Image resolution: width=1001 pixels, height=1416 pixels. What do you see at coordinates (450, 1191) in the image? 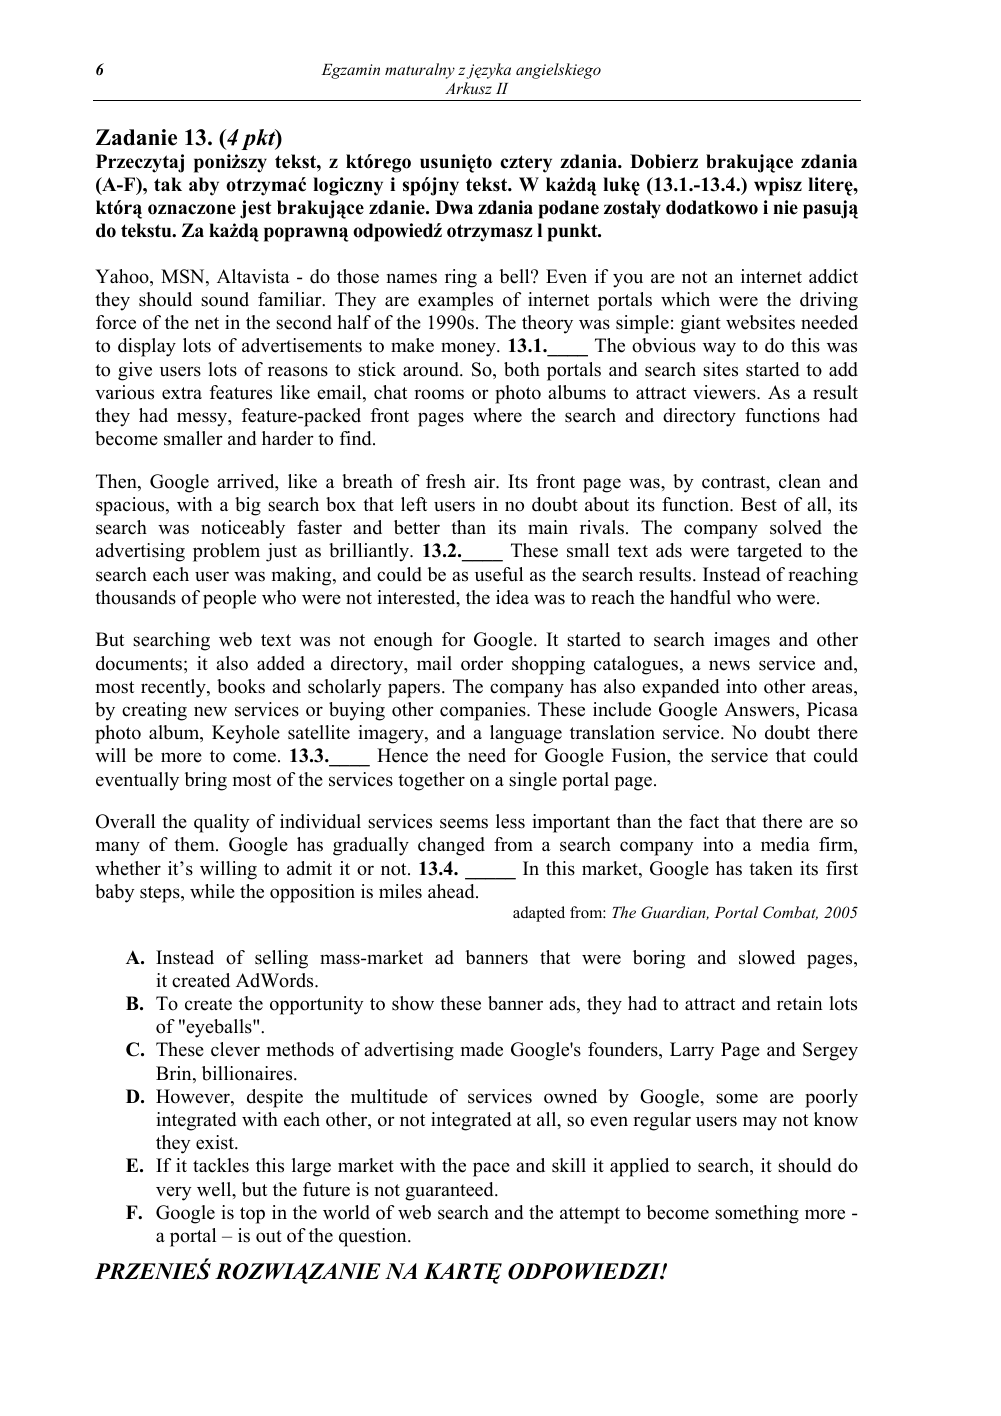
I see `guaranteed` at bounding box center [450, 1191].
